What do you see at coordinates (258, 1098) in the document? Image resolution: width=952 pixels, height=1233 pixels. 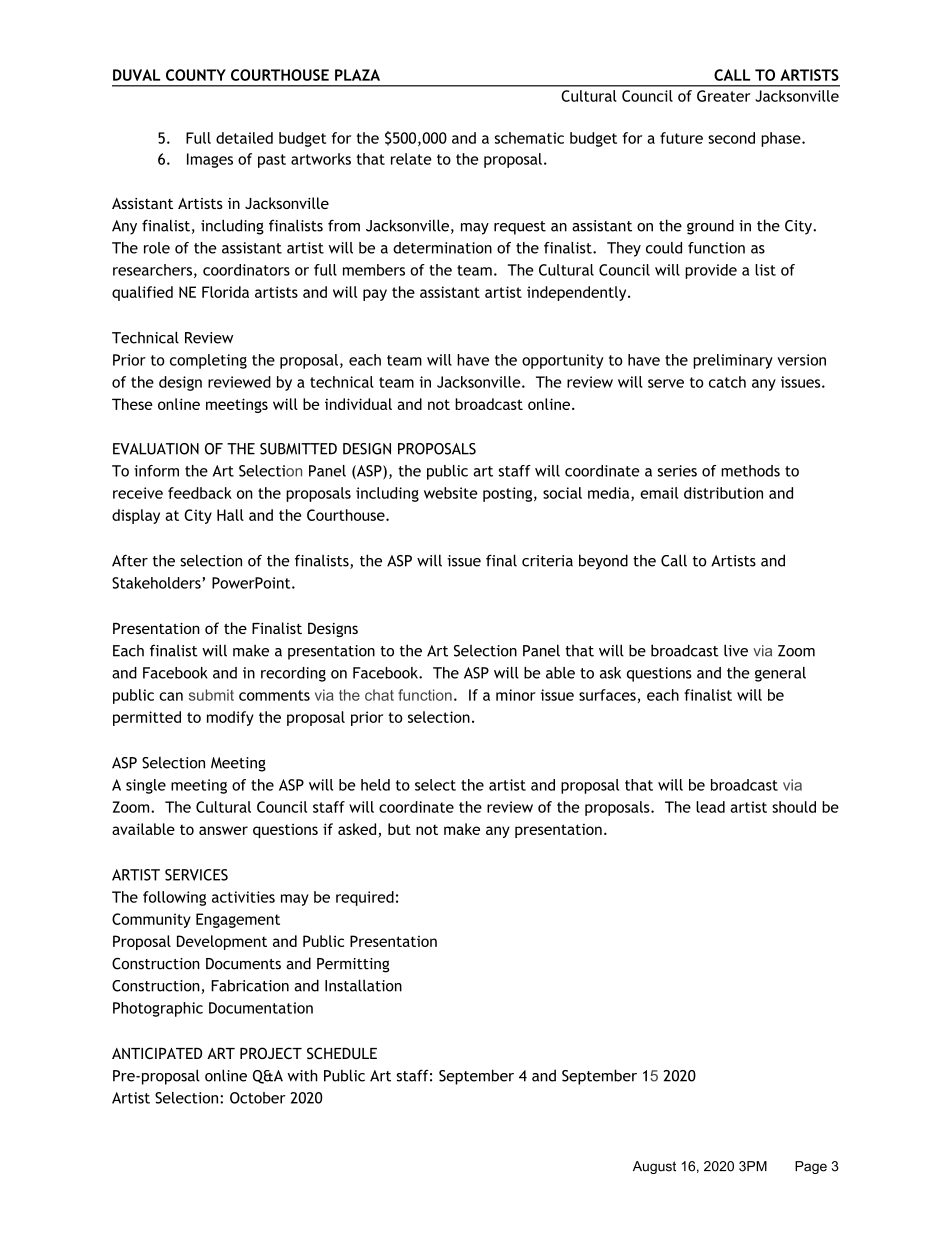 I see `October` at bounding box center [258, 1098].
